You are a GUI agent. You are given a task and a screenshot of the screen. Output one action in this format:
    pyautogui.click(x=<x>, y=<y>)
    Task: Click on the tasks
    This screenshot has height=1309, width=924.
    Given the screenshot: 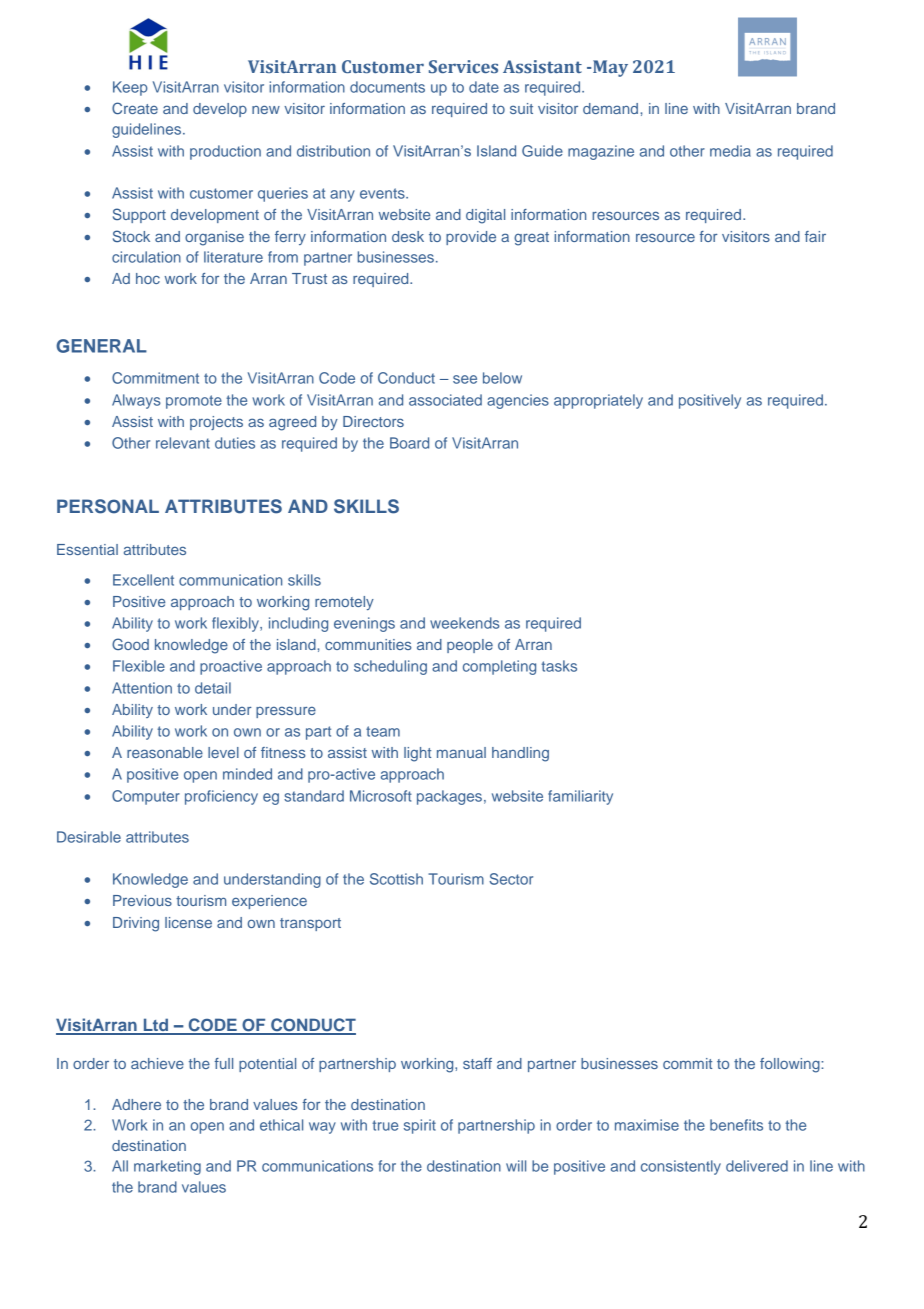 What is the action you would take?
    pyautogui.click(x=559, y=666)
